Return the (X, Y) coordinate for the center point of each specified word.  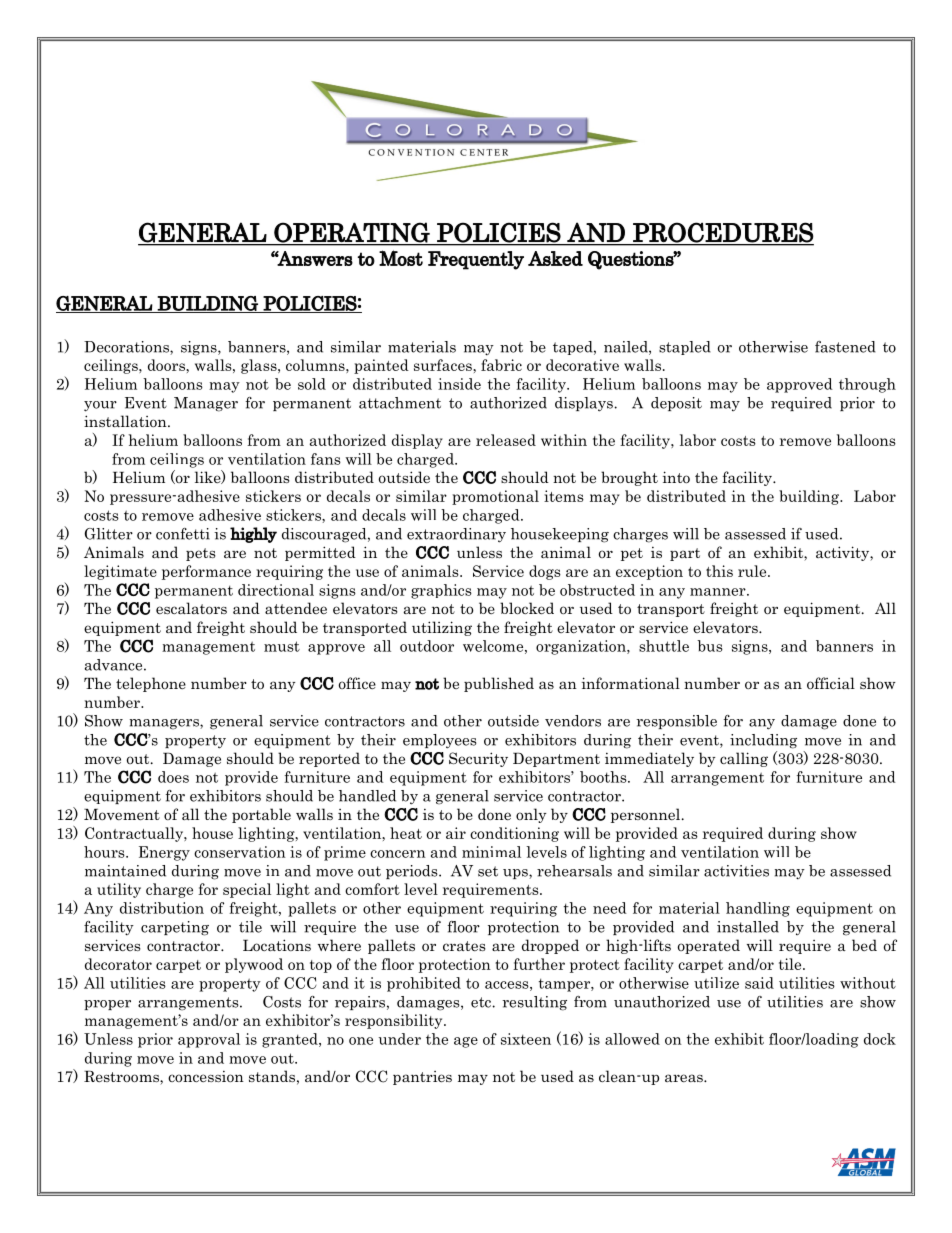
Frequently (476, 260)
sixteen (526, 1039)
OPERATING (352, 233)
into (676, 477)
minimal (491, 852)
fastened (845, 347)
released (506, 440)
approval (209, 1040)
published (499, 684)
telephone (151, 684)
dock (880, 1039)
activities (736, 871)
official (831, 683)
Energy (164, 853)
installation (126, 421)
